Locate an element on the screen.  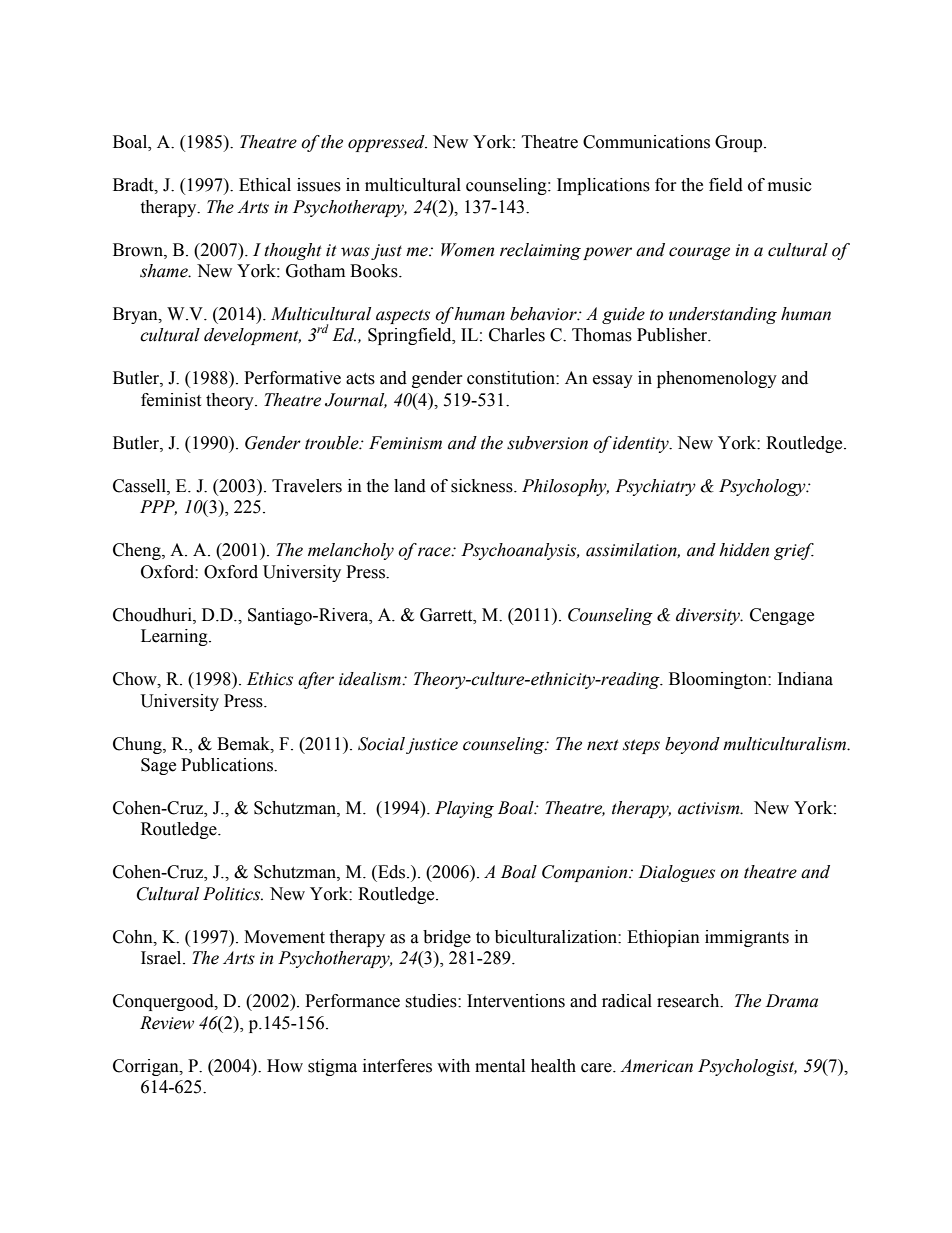
Learning is located at coordinates (175, 637).
